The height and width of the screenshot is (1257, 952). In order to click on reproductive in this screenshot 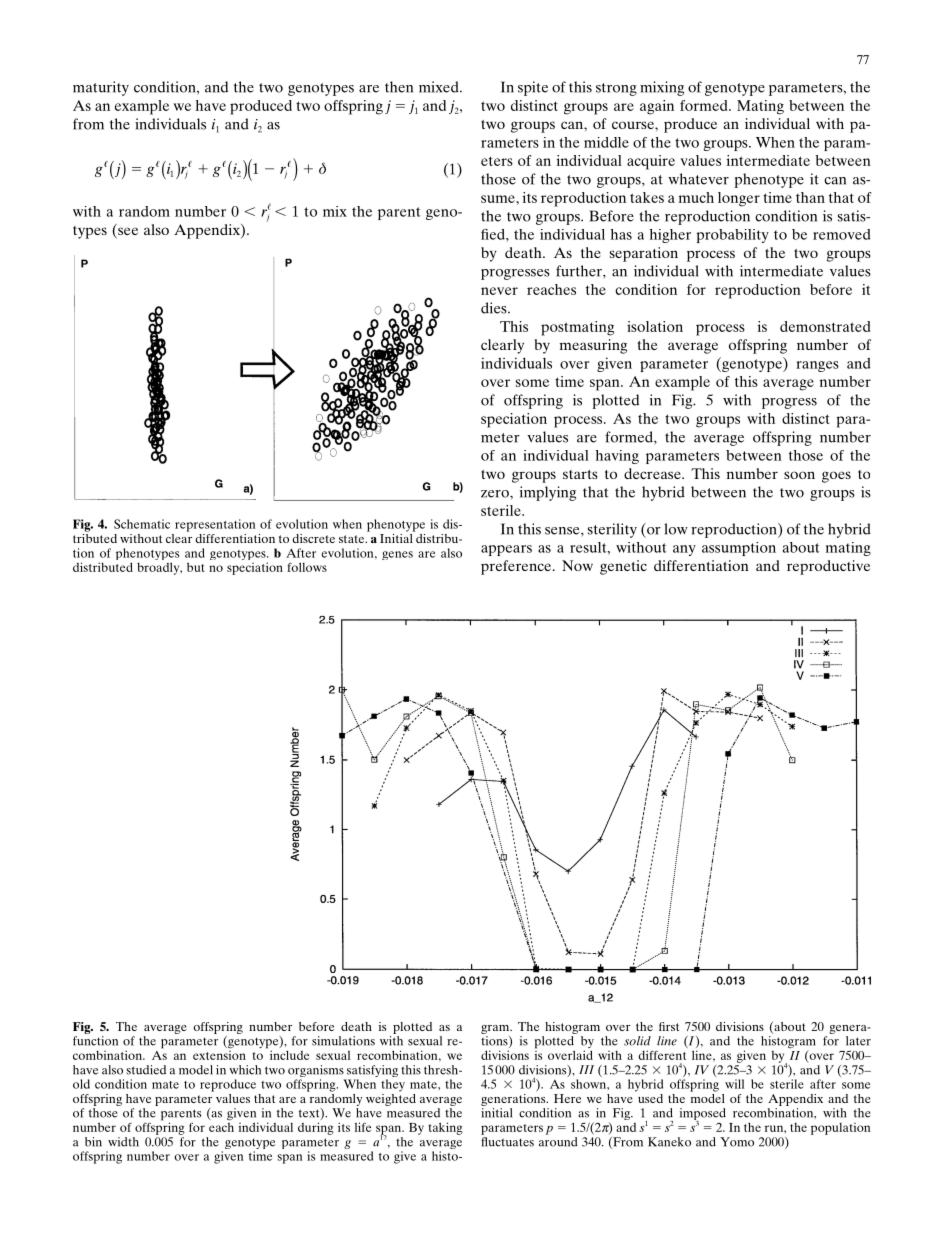, I will do `click(828, 567)`.
